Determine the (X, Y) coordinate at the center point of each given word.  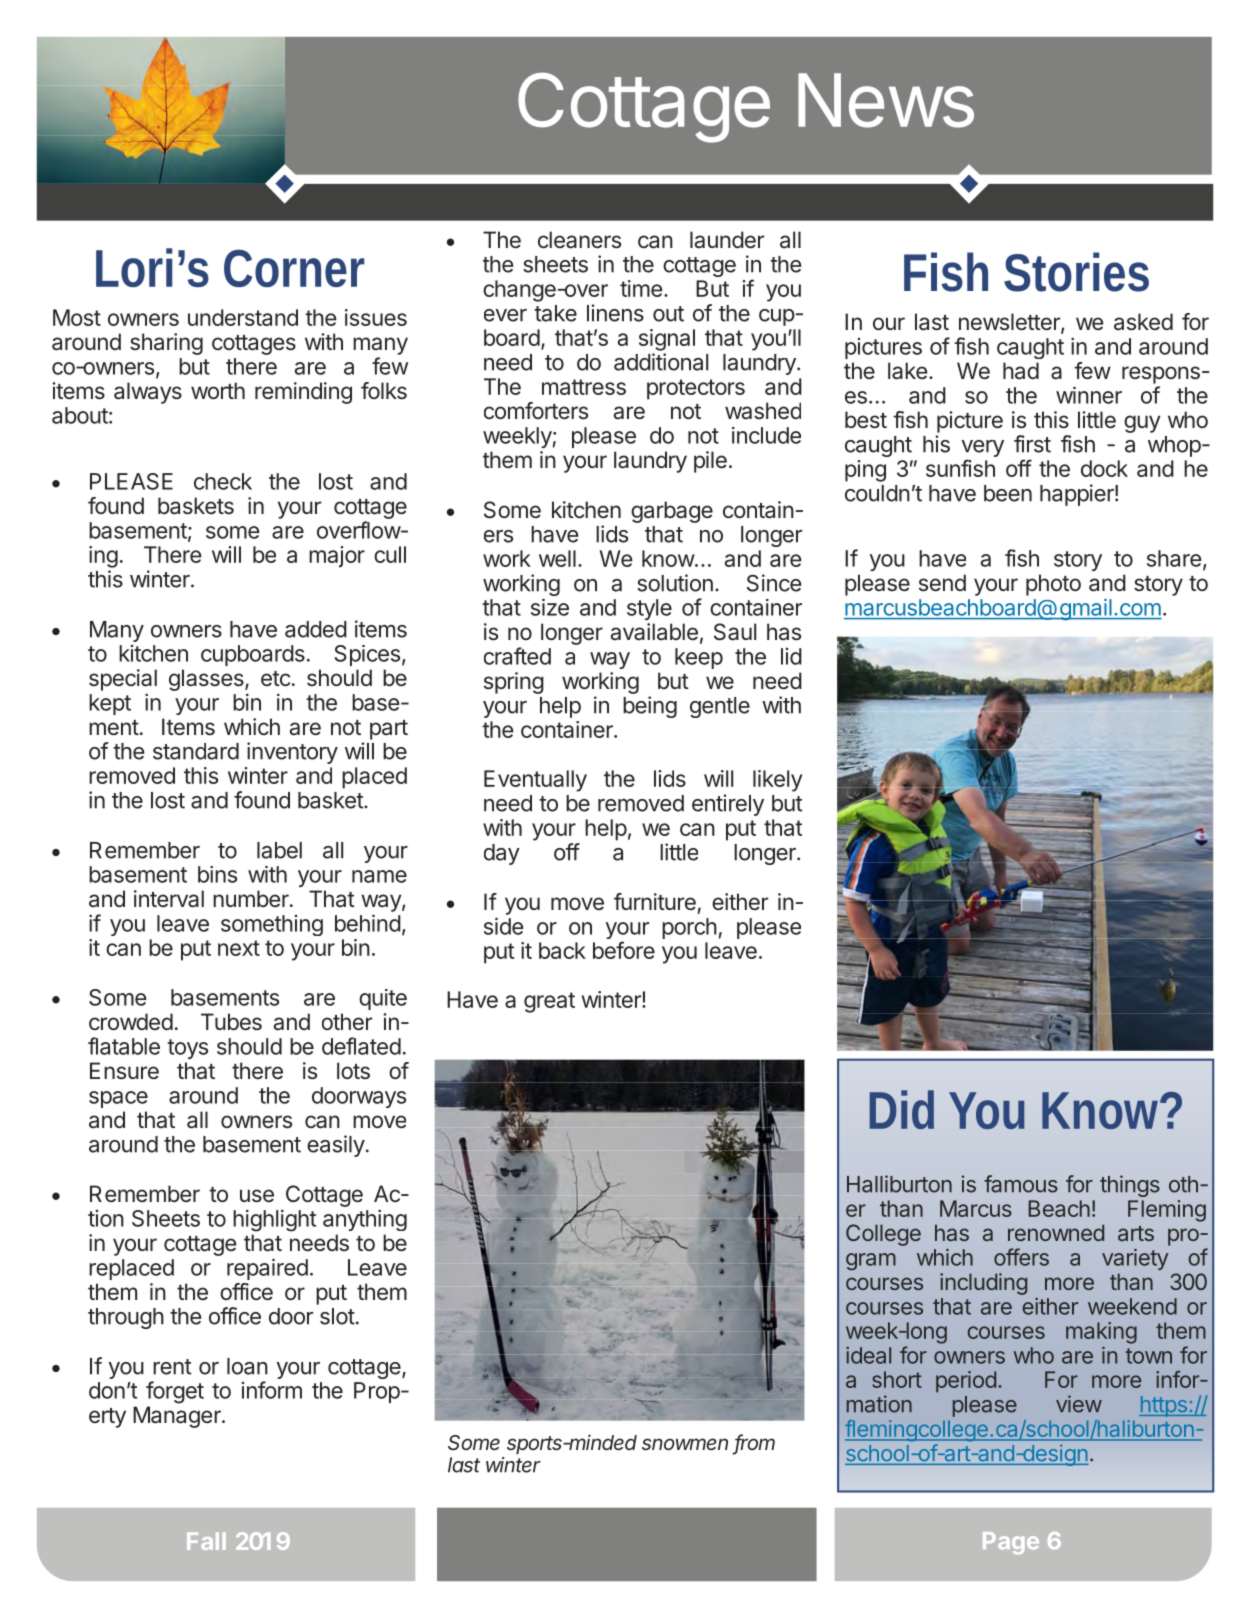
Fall (206, 1541)
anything (365, 1220)
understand (243, 317)
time (641, 288)
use (257, 1196)
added (316, 629)
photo (1053, 585)
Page (1011, 1543)
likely (777, 781)
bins (217, 874)
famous (1021, 1184)
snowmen (685, 1444)
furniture (655, 902)
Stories (1076, 272)
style (649, 609)
